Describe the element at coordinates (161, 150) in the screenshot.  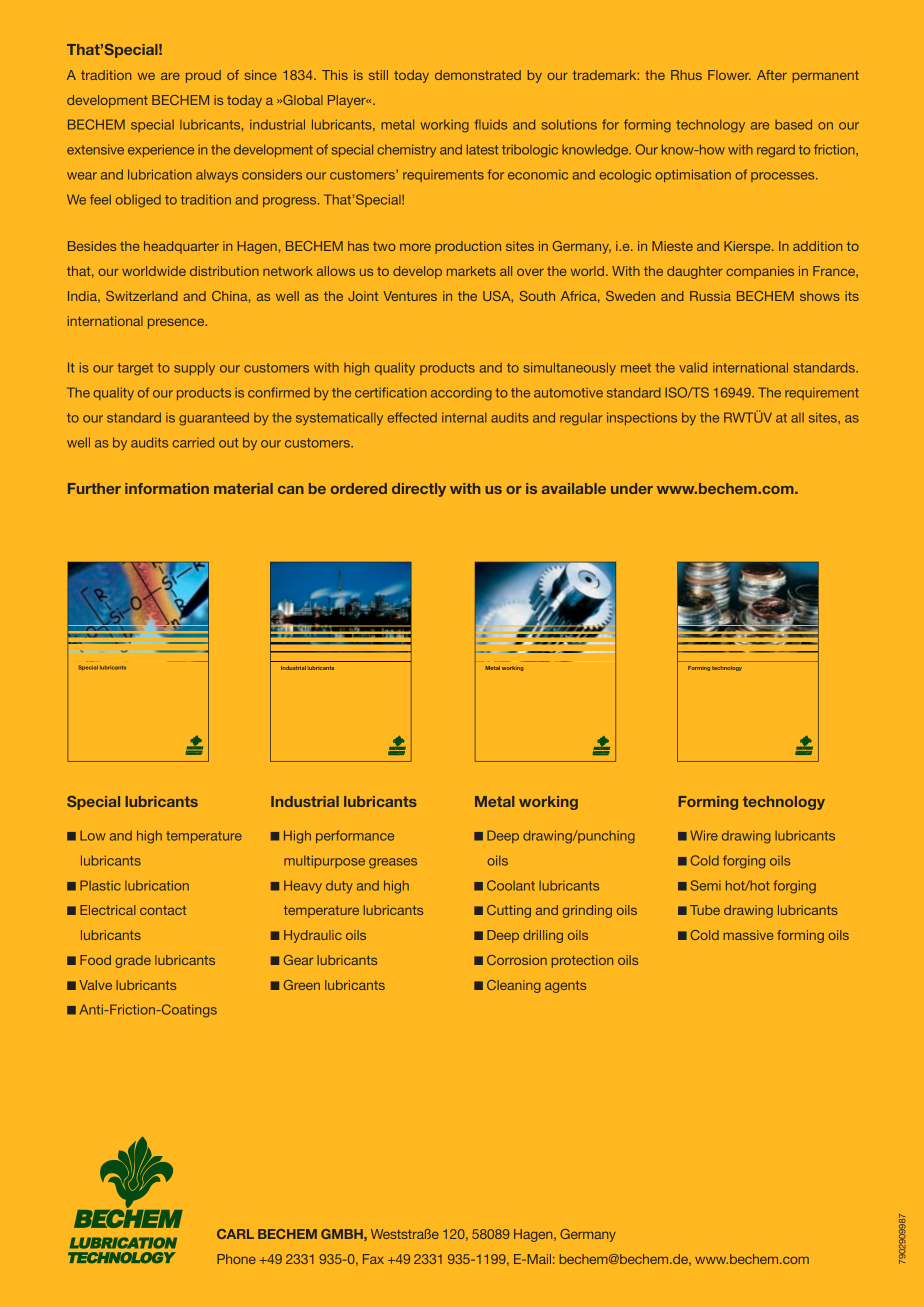
I see `experience` at that location.
